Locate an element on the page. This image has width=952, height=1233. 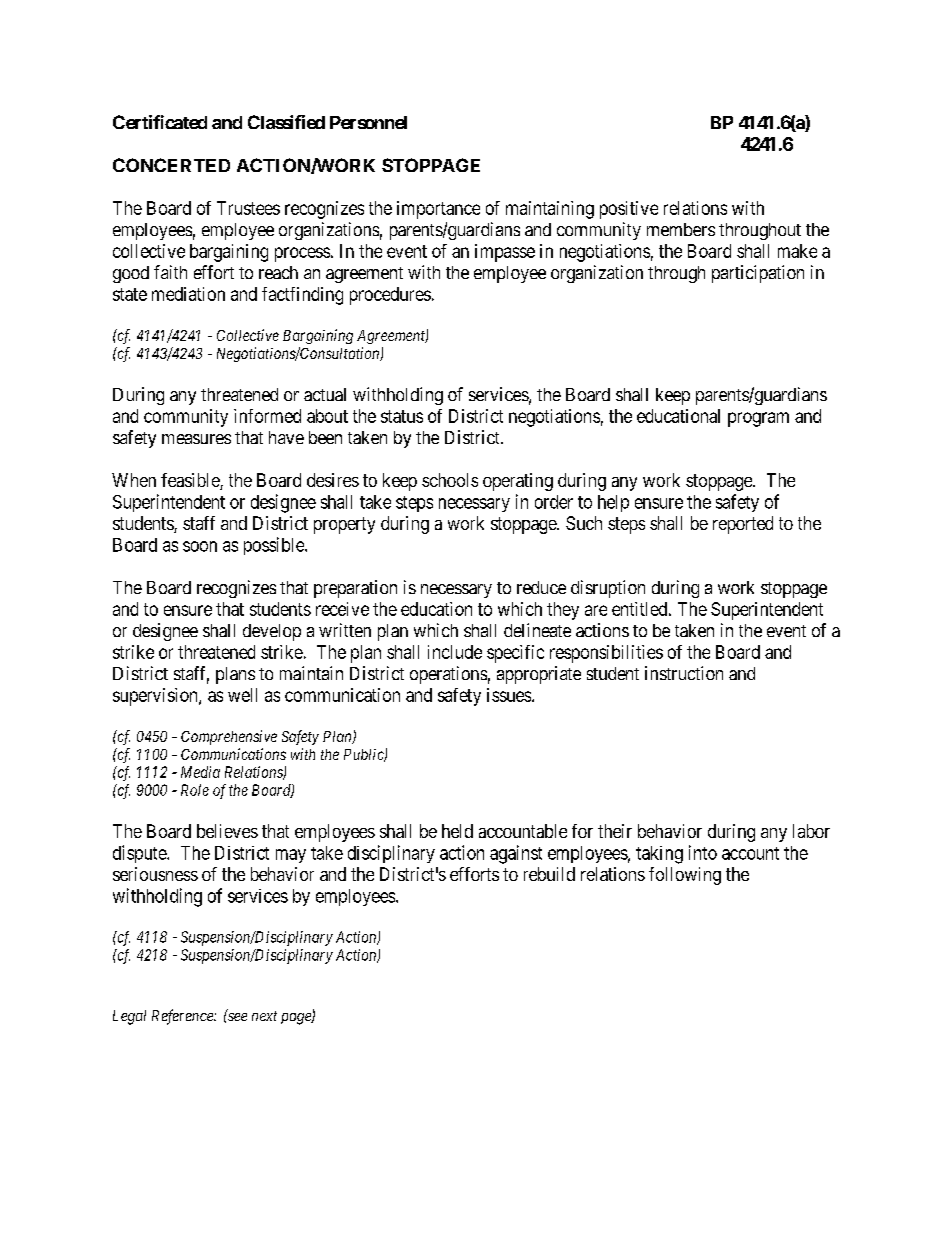
reported is located at coordinates (743, 525).
